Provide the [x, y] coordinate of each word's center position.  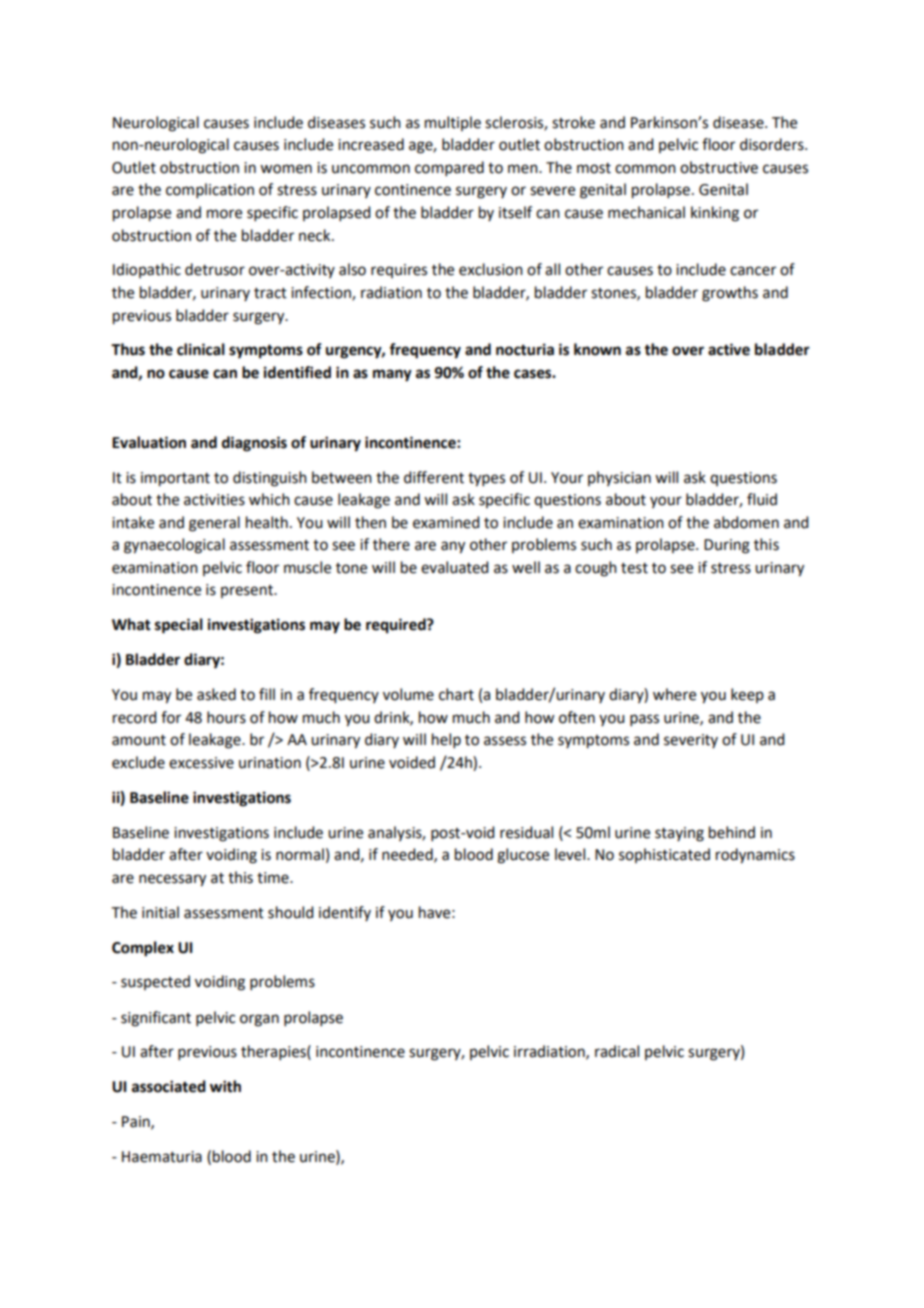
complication [210, 190]
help [446, 740]
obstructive [719, 167]
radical [617, 1051]
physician [619, 478]
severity [691, 741]
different [434, 477]
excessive [201, 763]
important [175, 479]
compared [449, 168]
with [225, 1086]
